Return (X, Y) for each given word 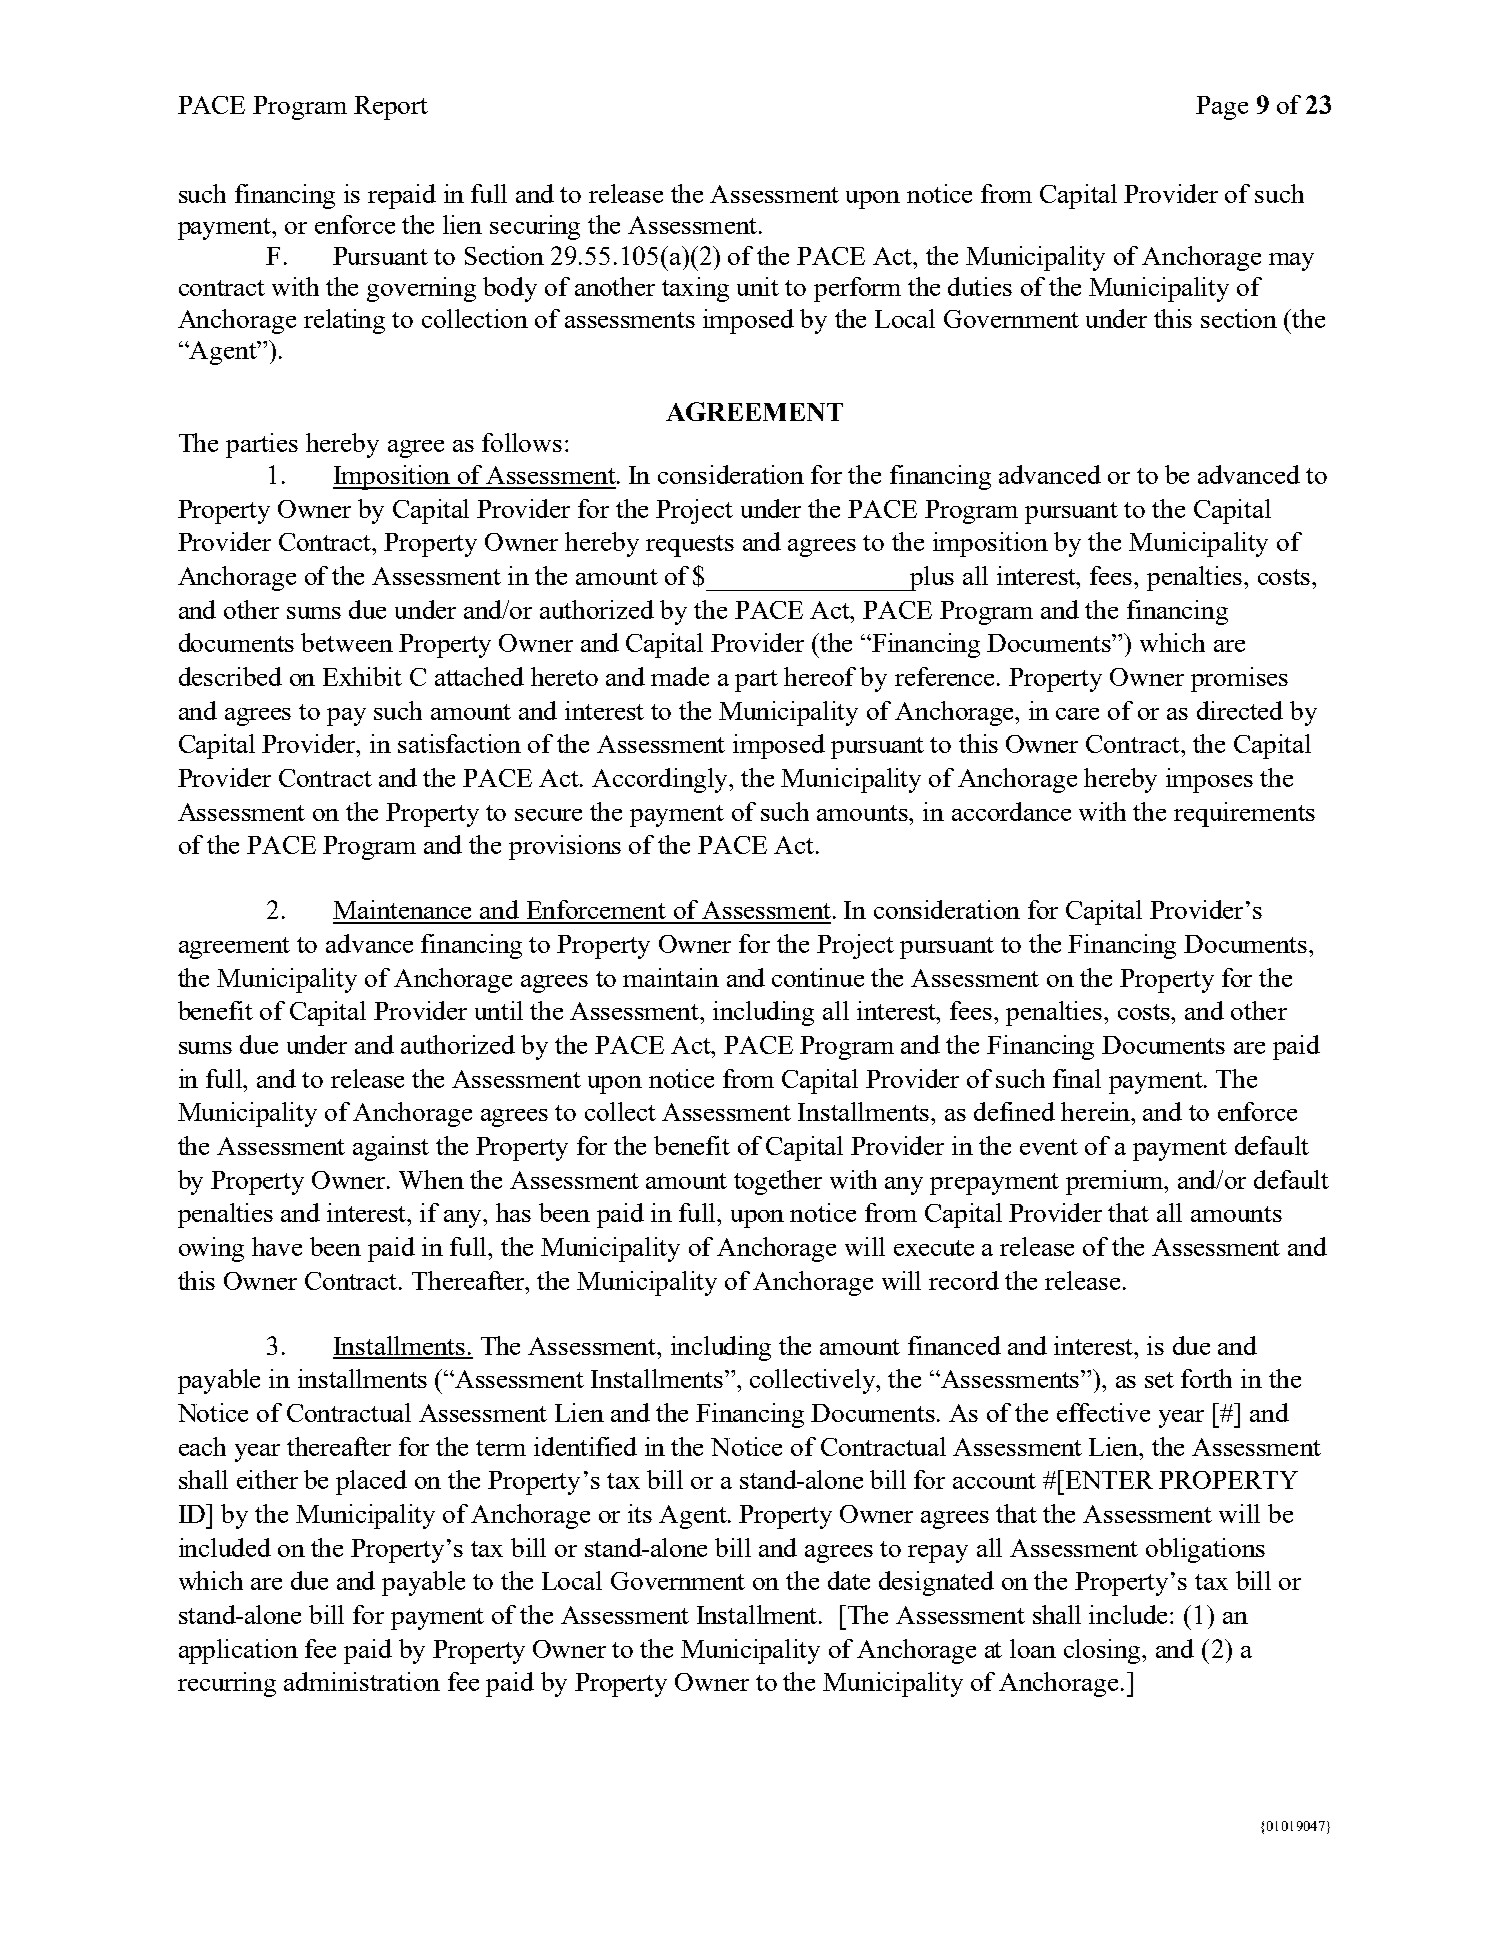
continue (818, 977)
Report (391, 108)
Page (1222, 108)
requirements (1244, 814)
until (499, 1010)
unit (758, 286)
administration (362, 1681)
